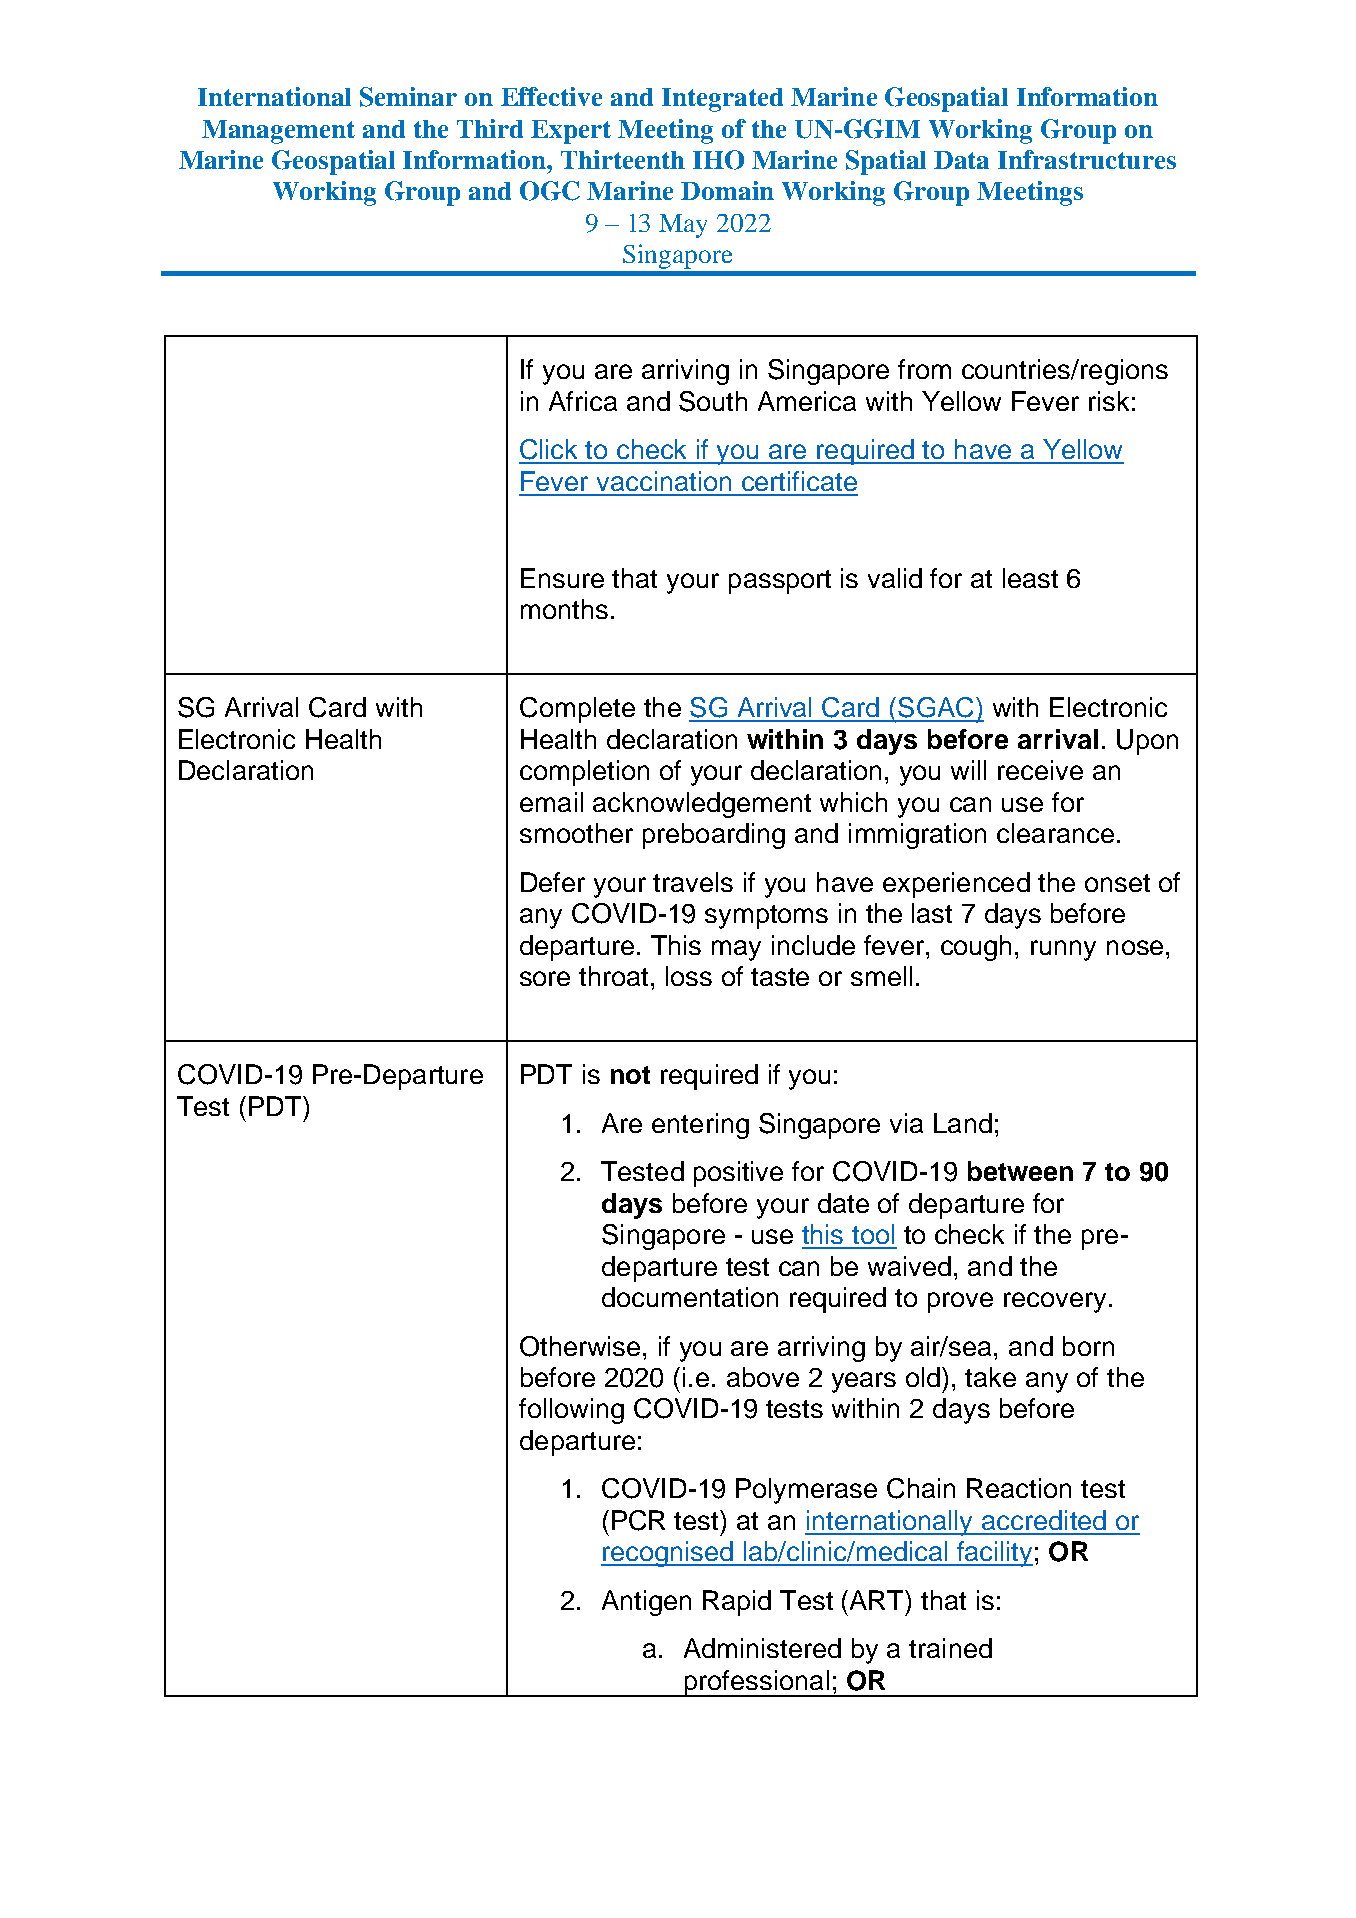 The image size is (1356, 1918). Describe the element at coordinates (780, 582) in the screenshot. I see `passport` at that location.
